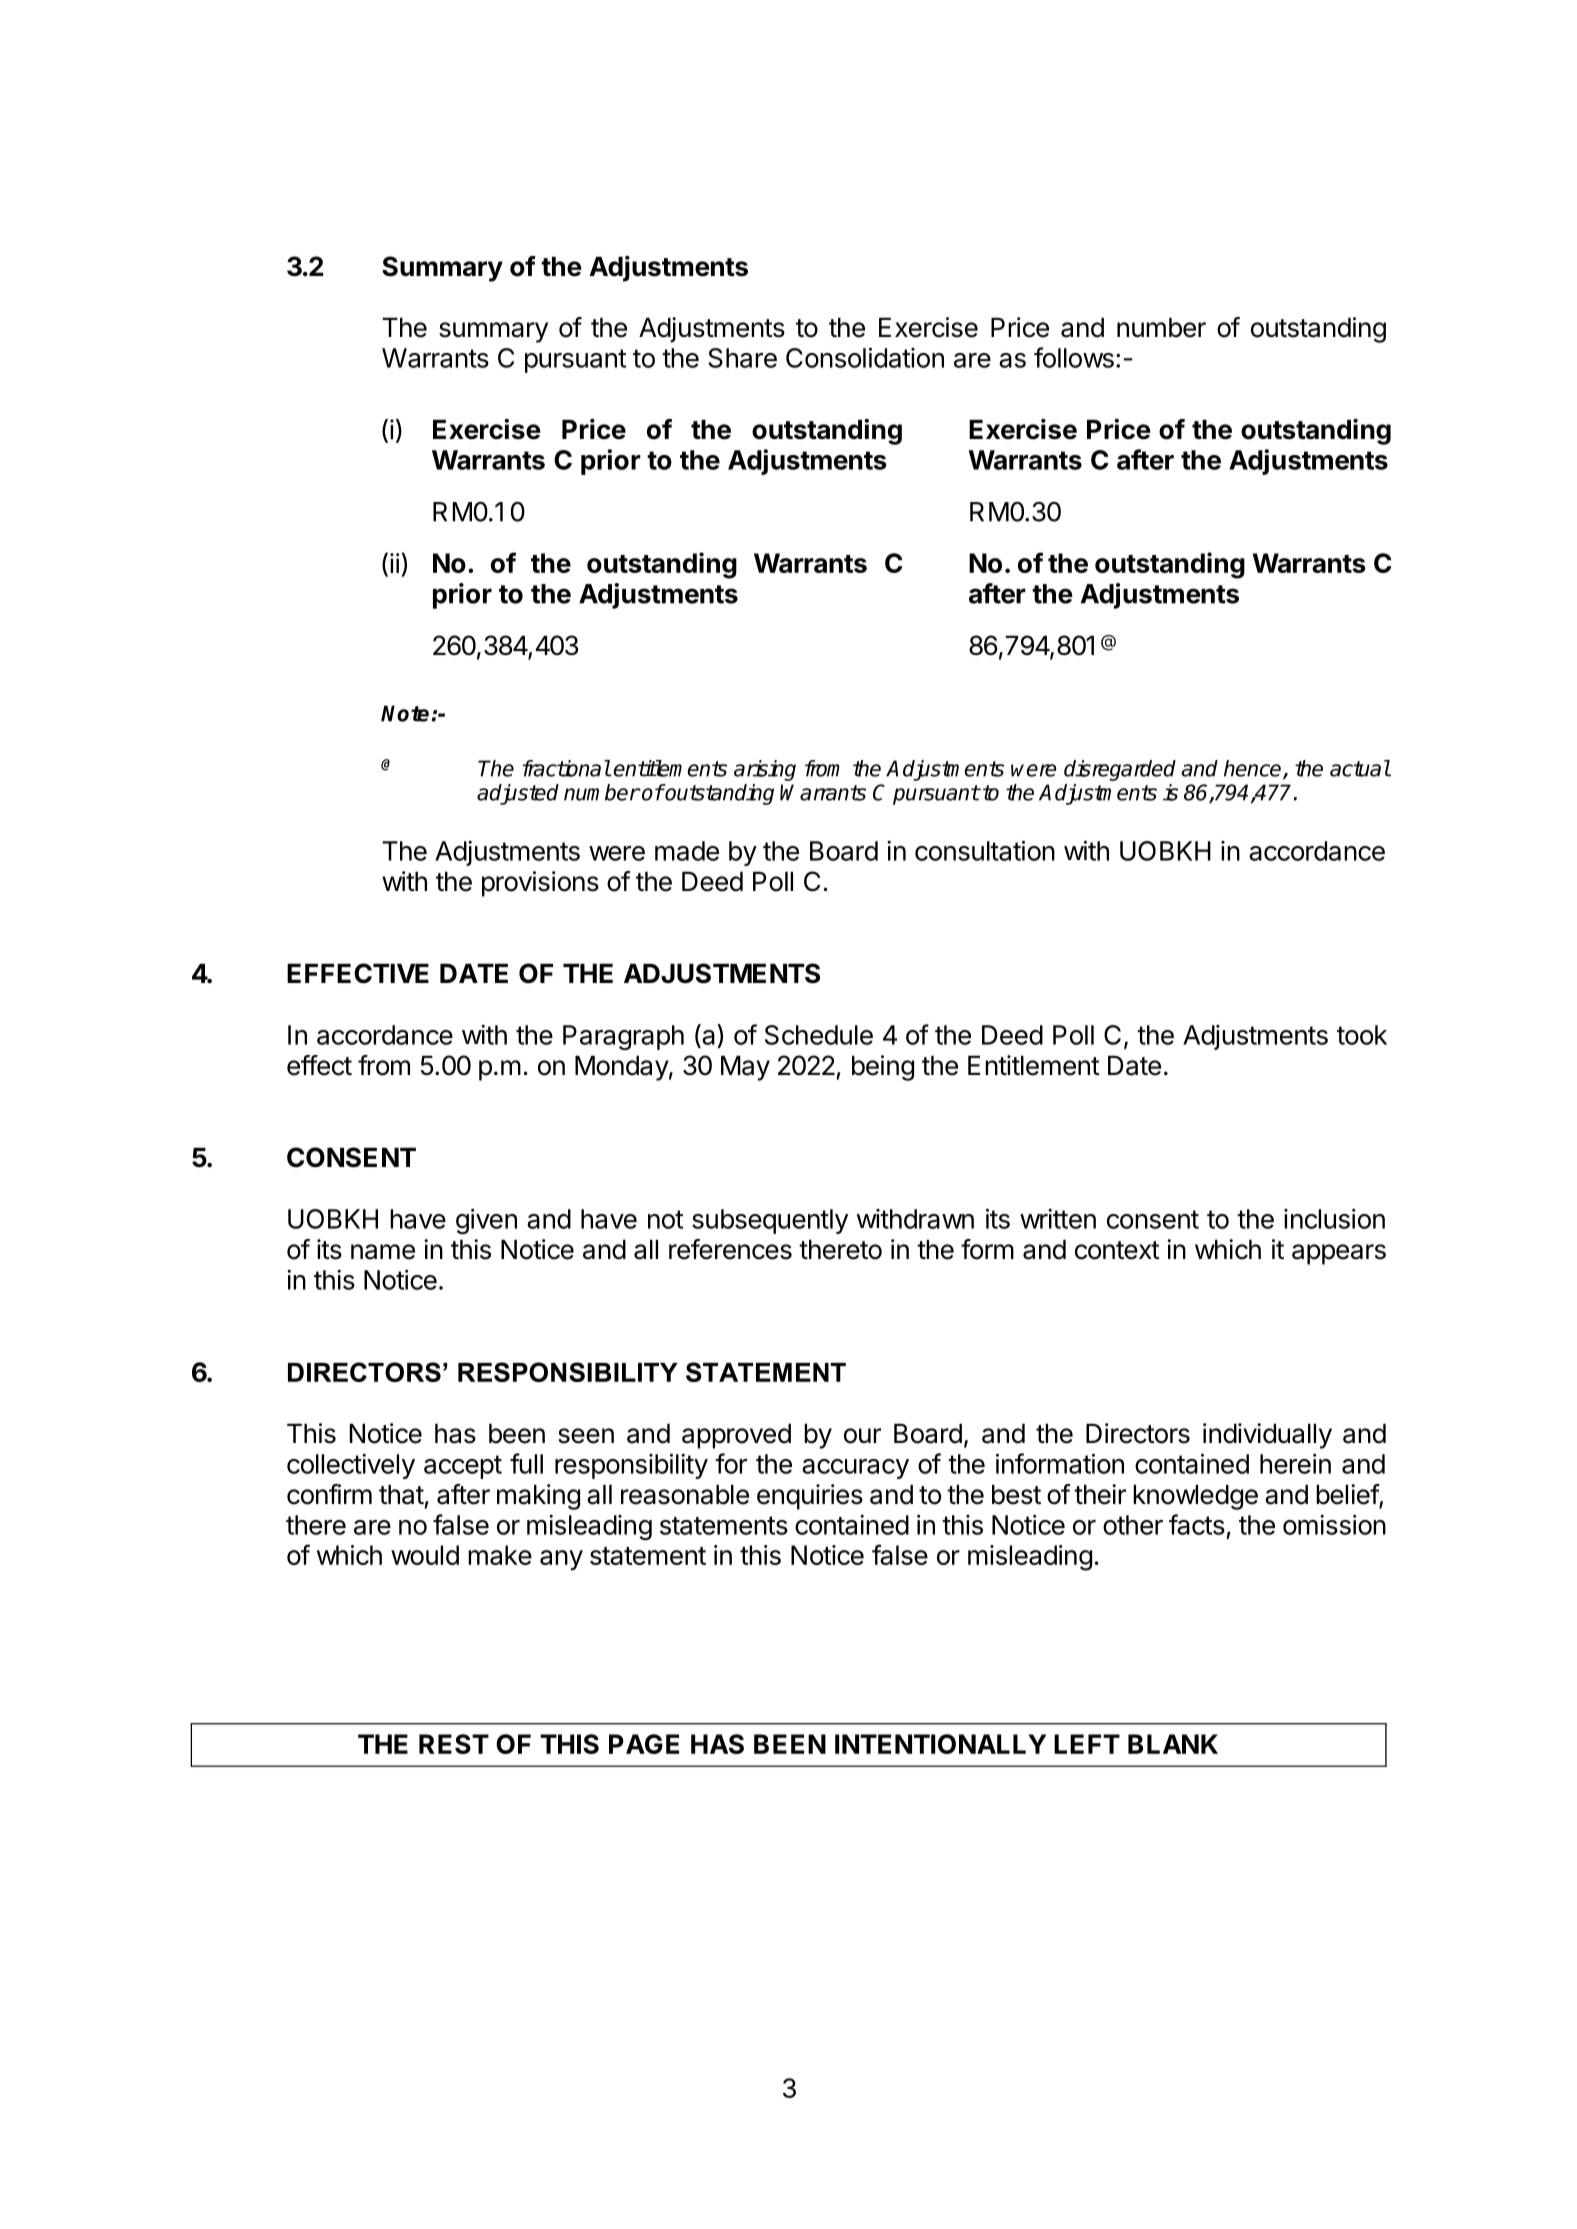 The height and width of the document is (2229, 1577). Describe the element at coordinates (623, 1037) in the document. I see `Paragraph` at that location.
